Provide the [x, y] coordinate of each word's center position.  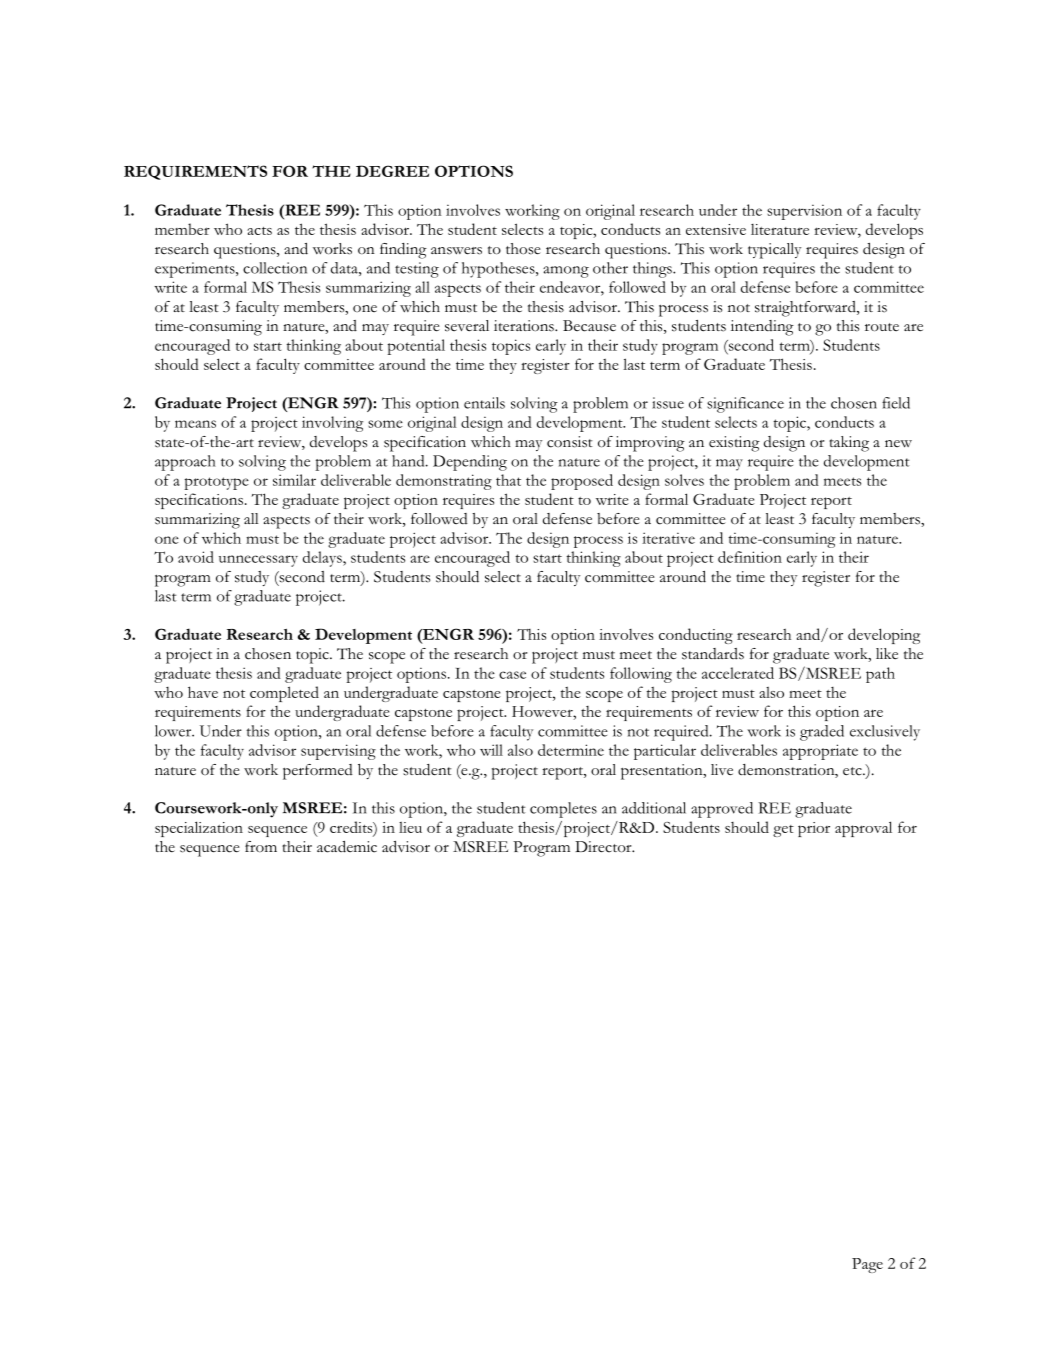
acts [259, 231]
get [783, 831]
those [523, 249]
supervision [804, 212]
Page [867, 1265]
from [261, 846]
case [512, 675]
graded [822, 733]
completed [284, 694]
